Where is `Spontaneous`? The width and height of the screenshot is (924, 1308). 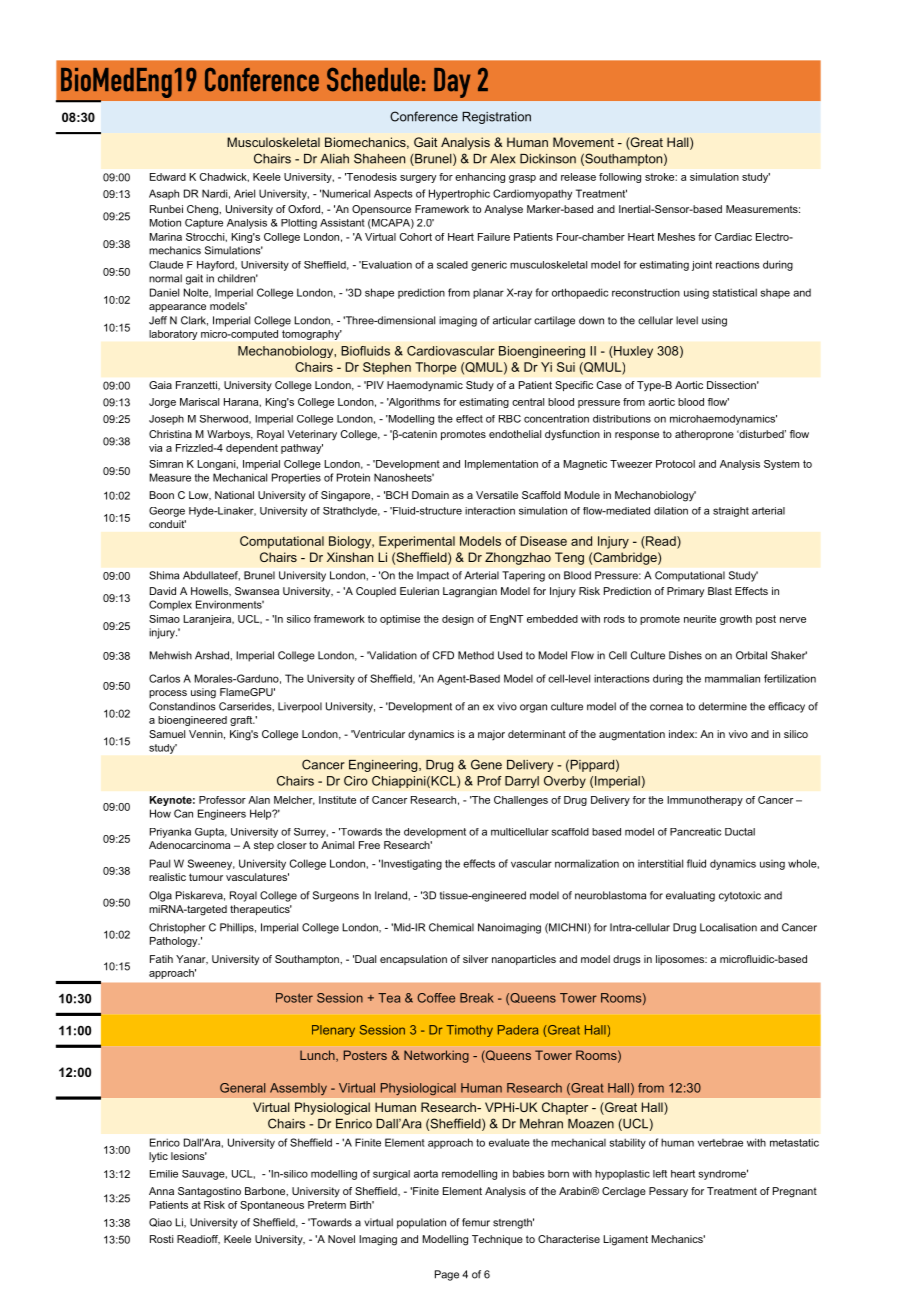 Spontaneous is located at coordinates (272, 1206).
